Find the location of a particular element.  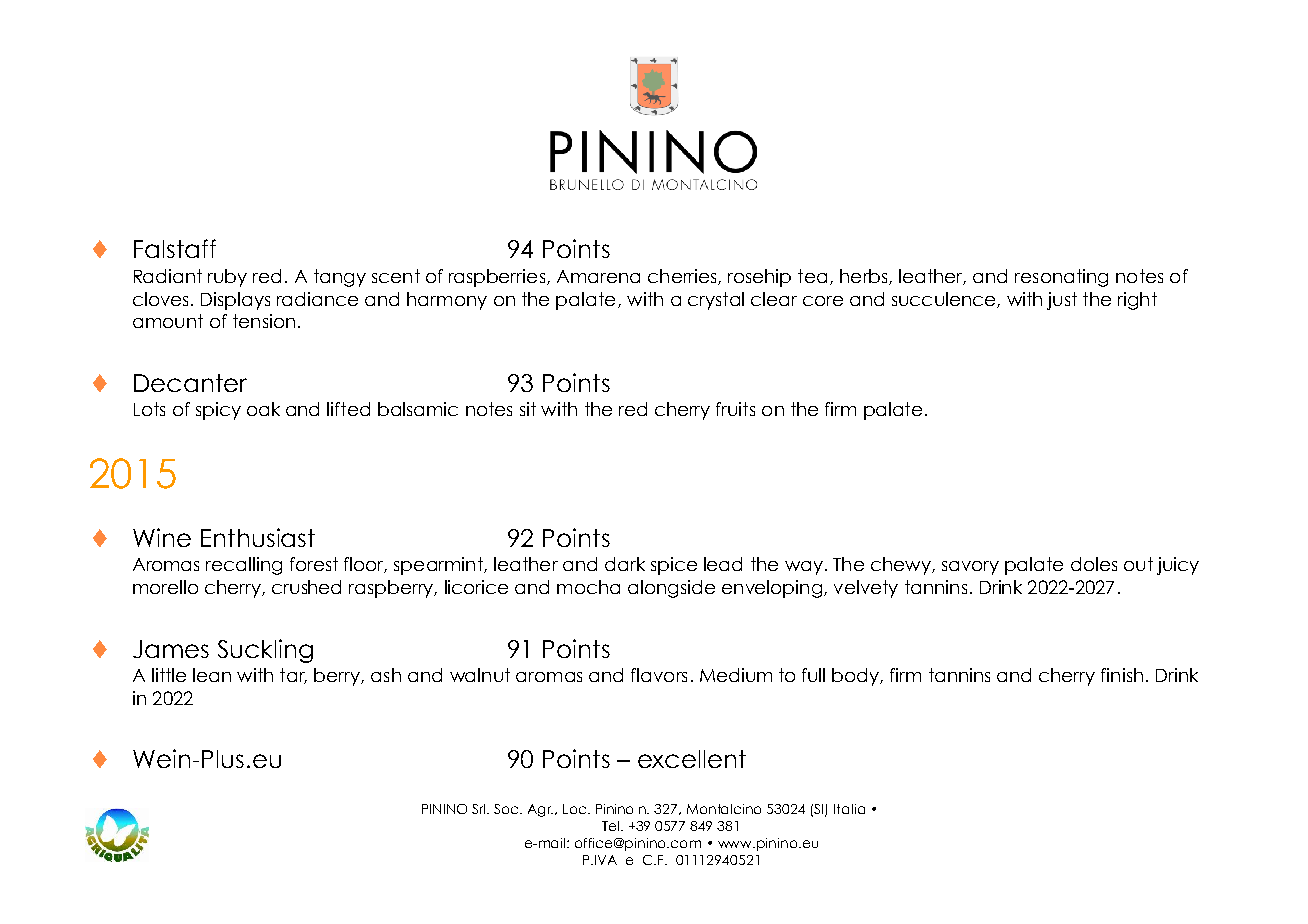

oak is located at coordinates (263, 409).
